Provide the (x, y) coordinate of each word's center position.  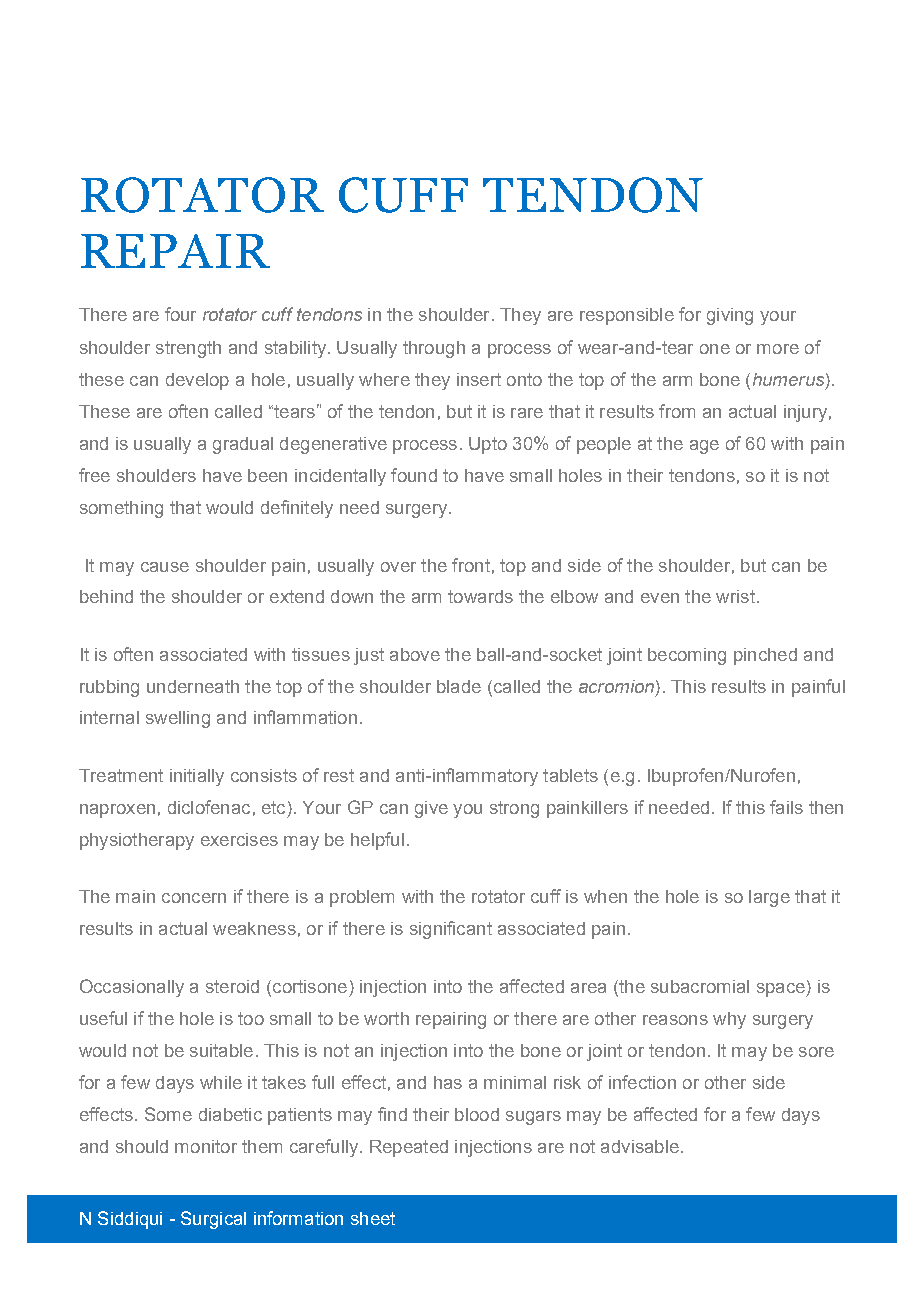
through (434, 349)
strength (188, 349)
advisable (640, 1146)
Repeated (409, 1148)
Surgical (213, 1220)
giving (730, 316)
